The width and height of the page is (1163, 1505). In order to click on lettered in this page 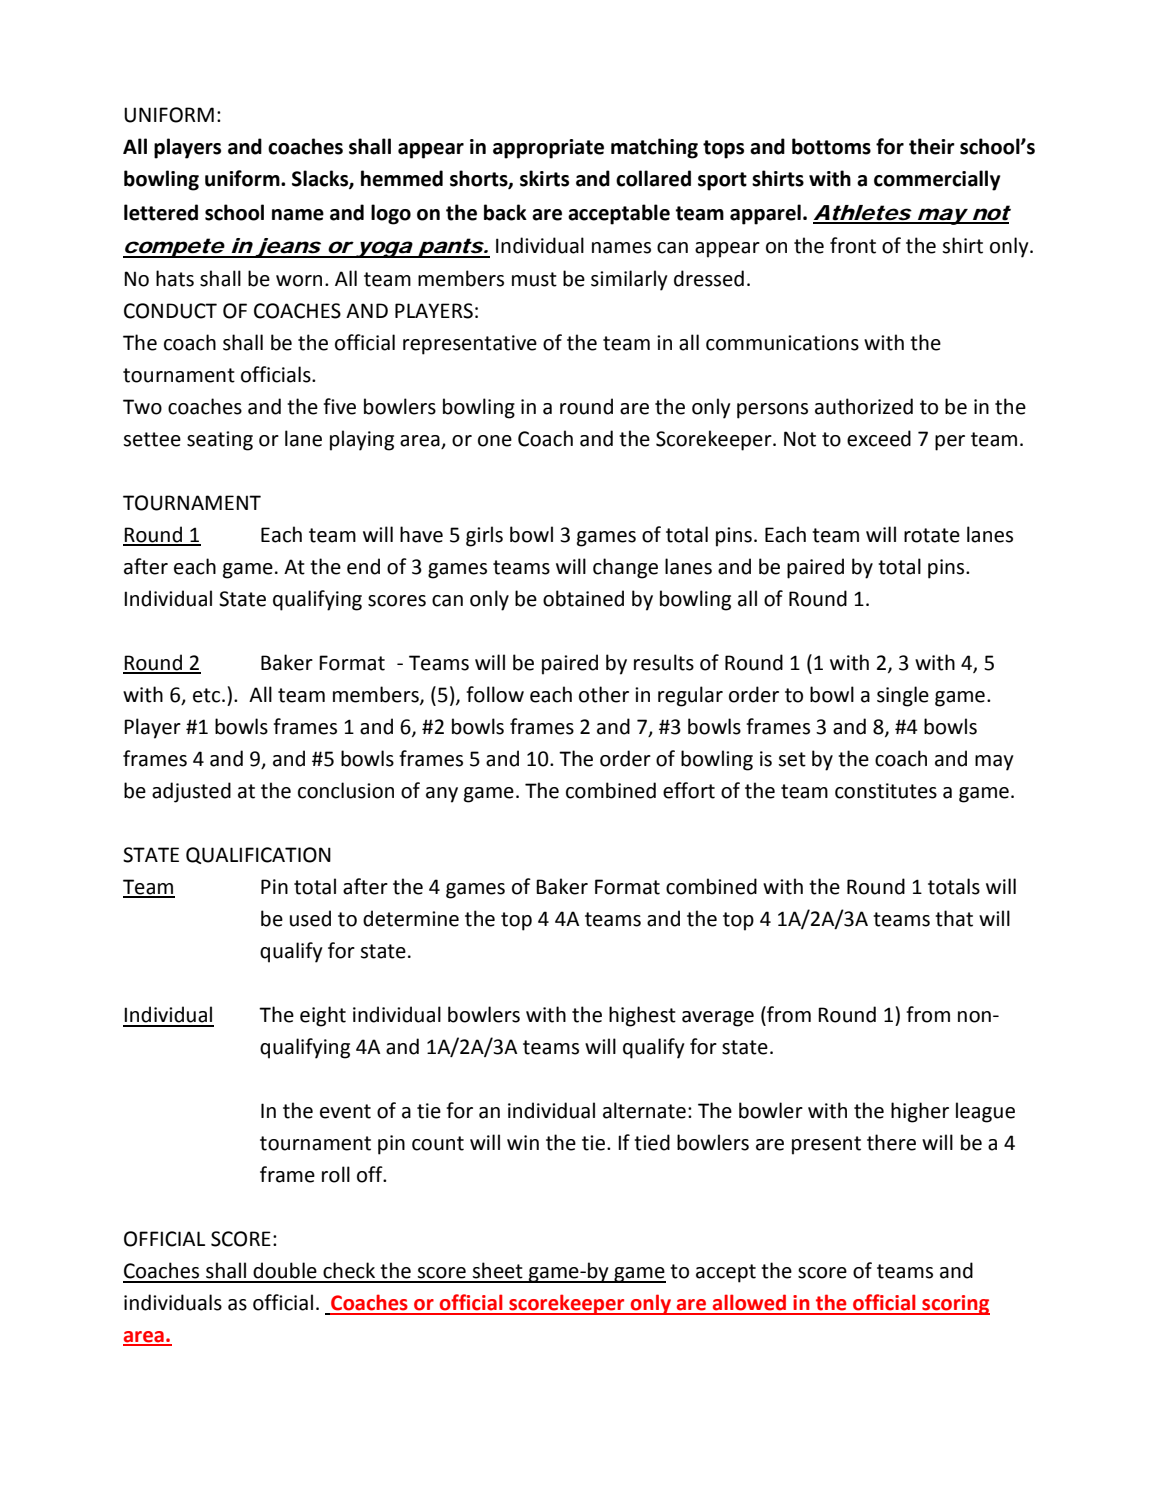, I will do `click(161, 212)`.
